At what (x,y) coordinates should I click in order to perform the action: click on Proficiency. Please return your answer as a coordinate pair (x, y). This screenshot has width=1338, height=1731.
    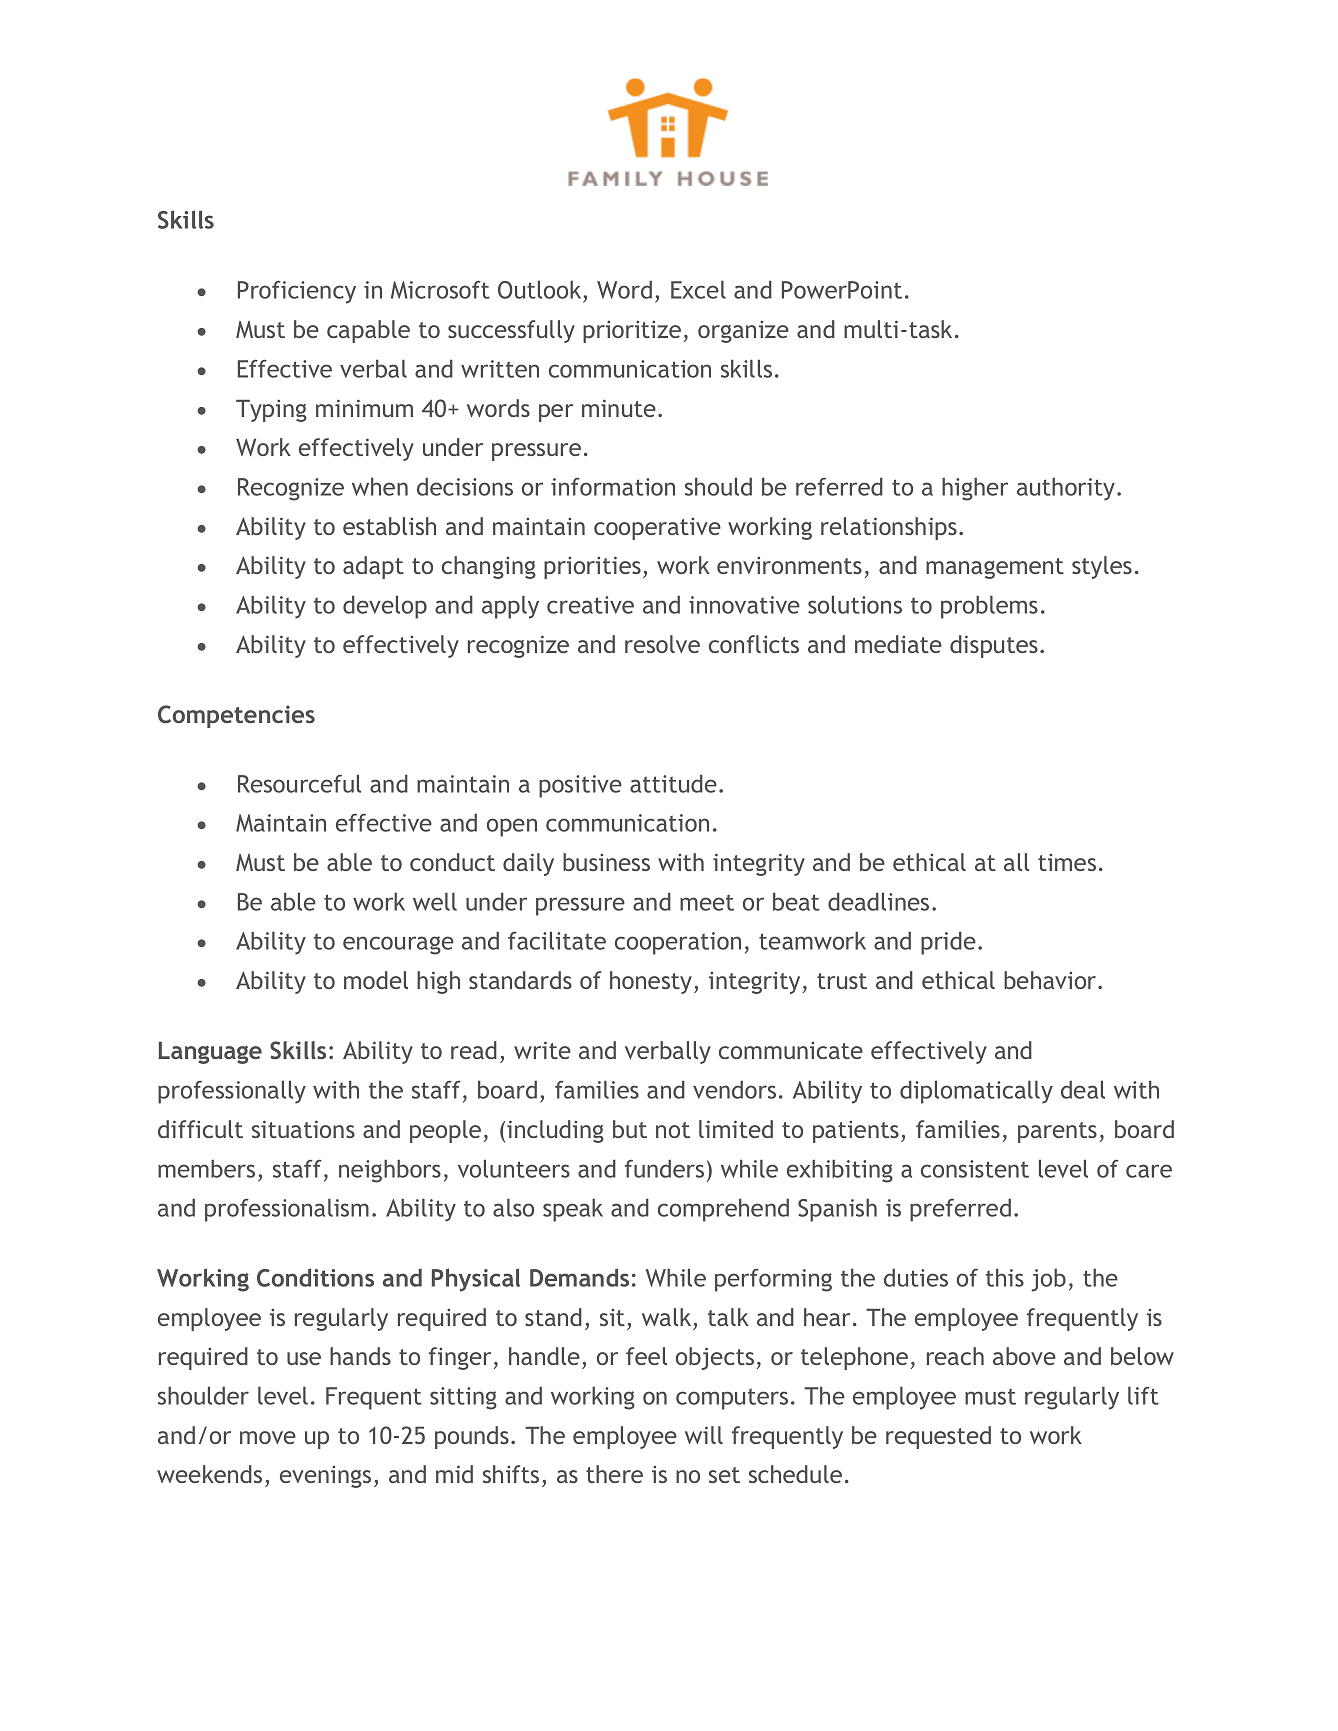
    Looking at the image, I should click on (297, 292).
